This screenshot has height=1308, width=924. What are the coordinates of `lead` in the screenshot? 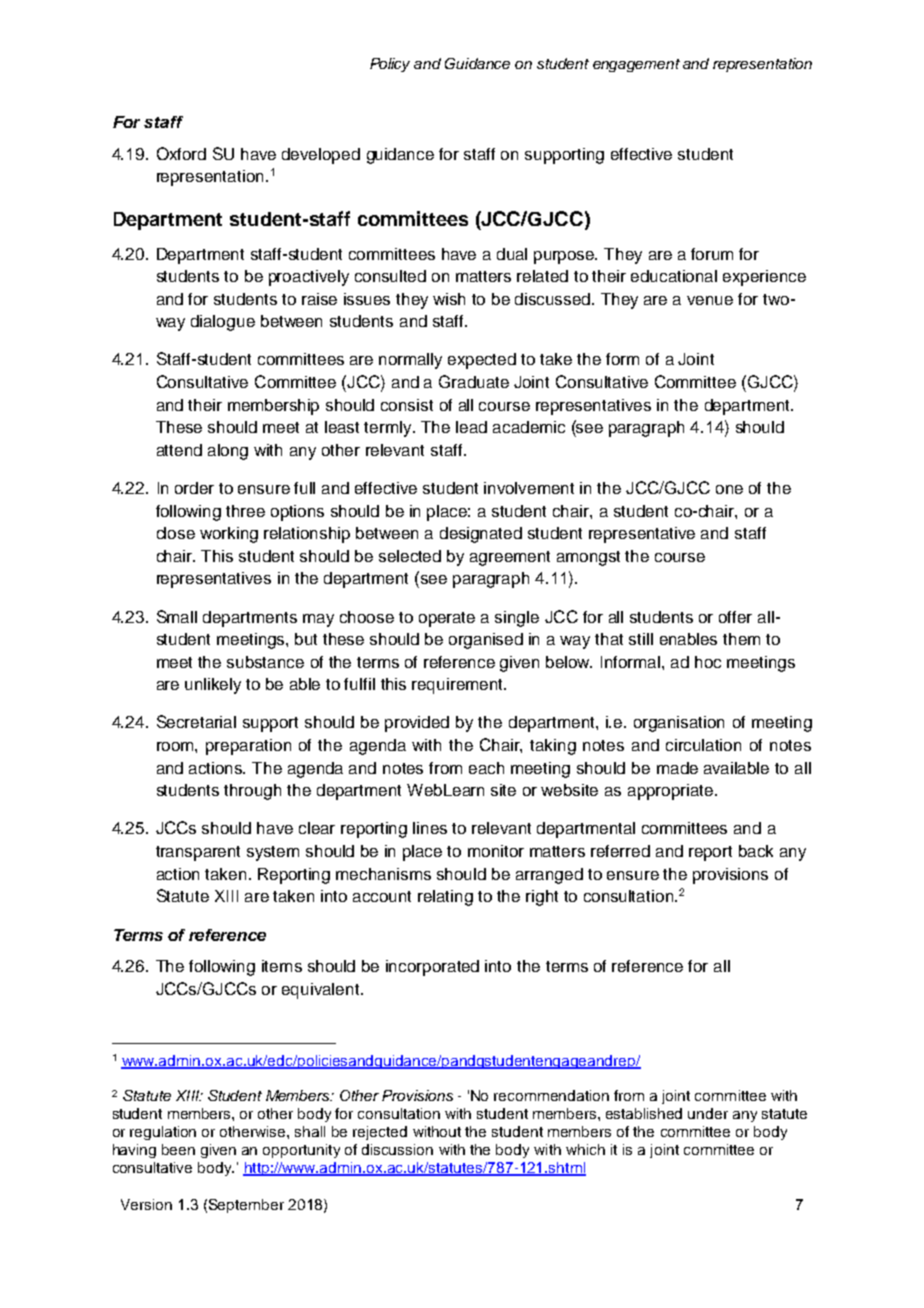 It's located at (471, 427).
